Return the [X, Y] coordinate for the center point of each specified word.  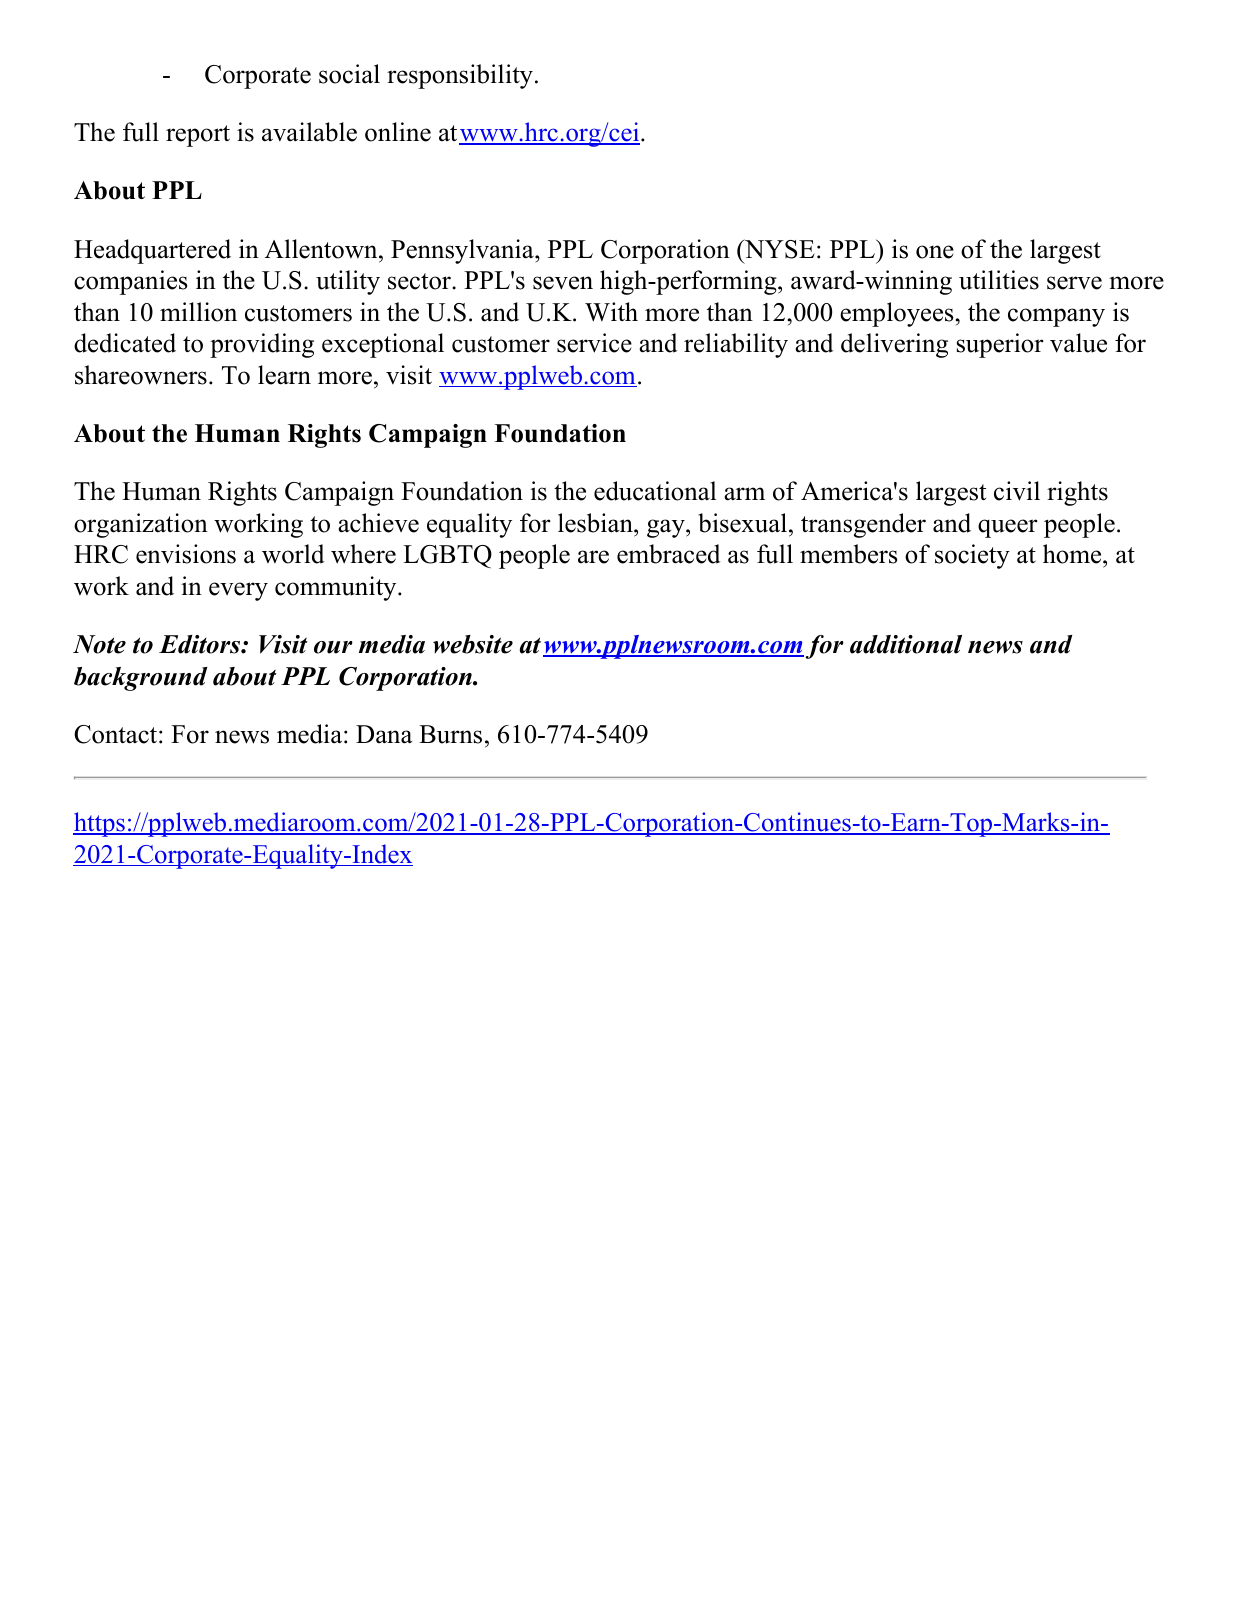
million [198, 312]
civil [1017, 491]
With [611, 312]
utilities [999, 280]
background [140, 679]
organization [141, 525]
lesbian [596, 523]
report [198, 136]
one [935, 252]
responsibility [460, 76]
